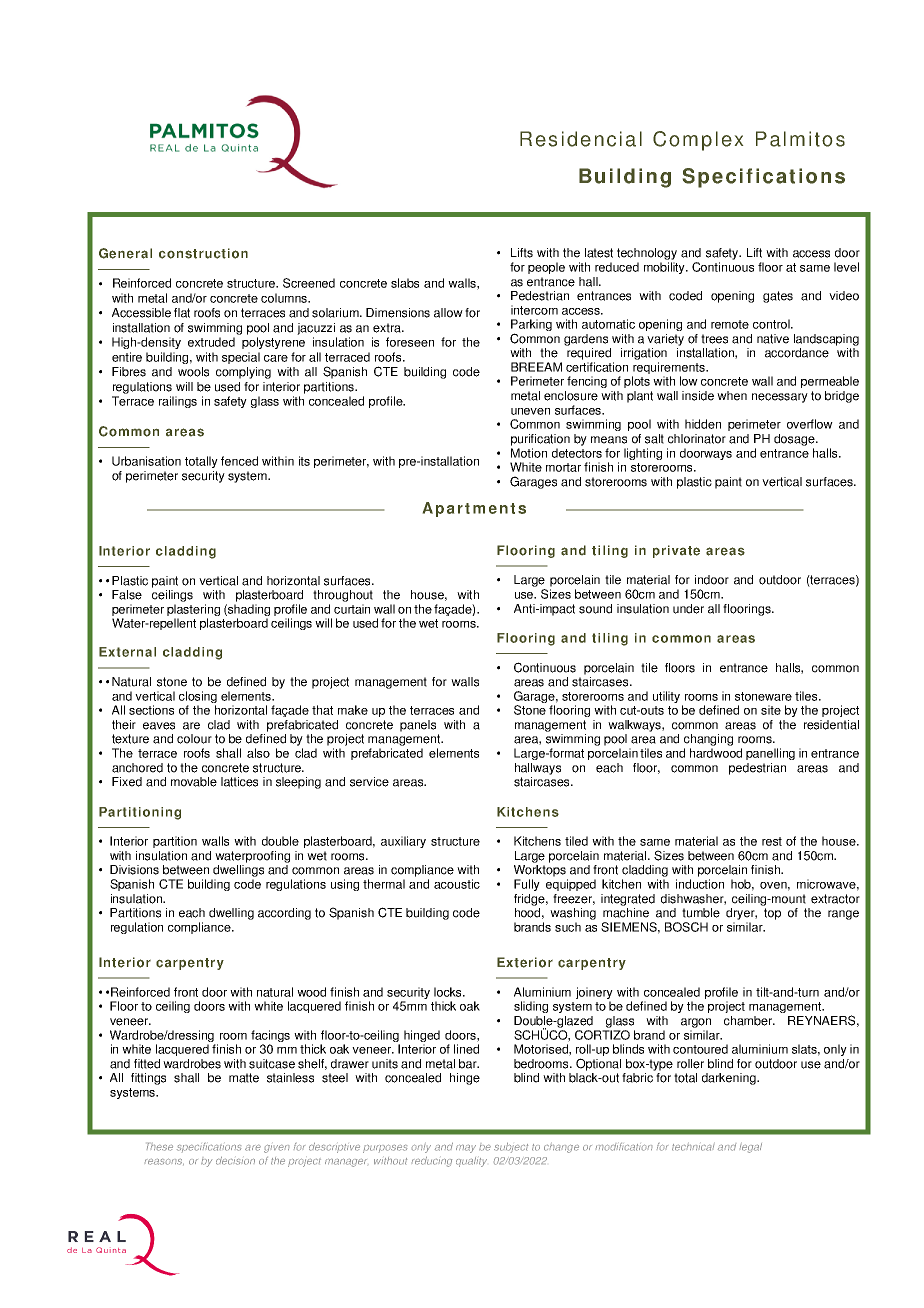 This page has height=1308, width=924. What do you see at coordinates (193, 610) in the page?
I see `plastering` at bounding box center [193, 610].
